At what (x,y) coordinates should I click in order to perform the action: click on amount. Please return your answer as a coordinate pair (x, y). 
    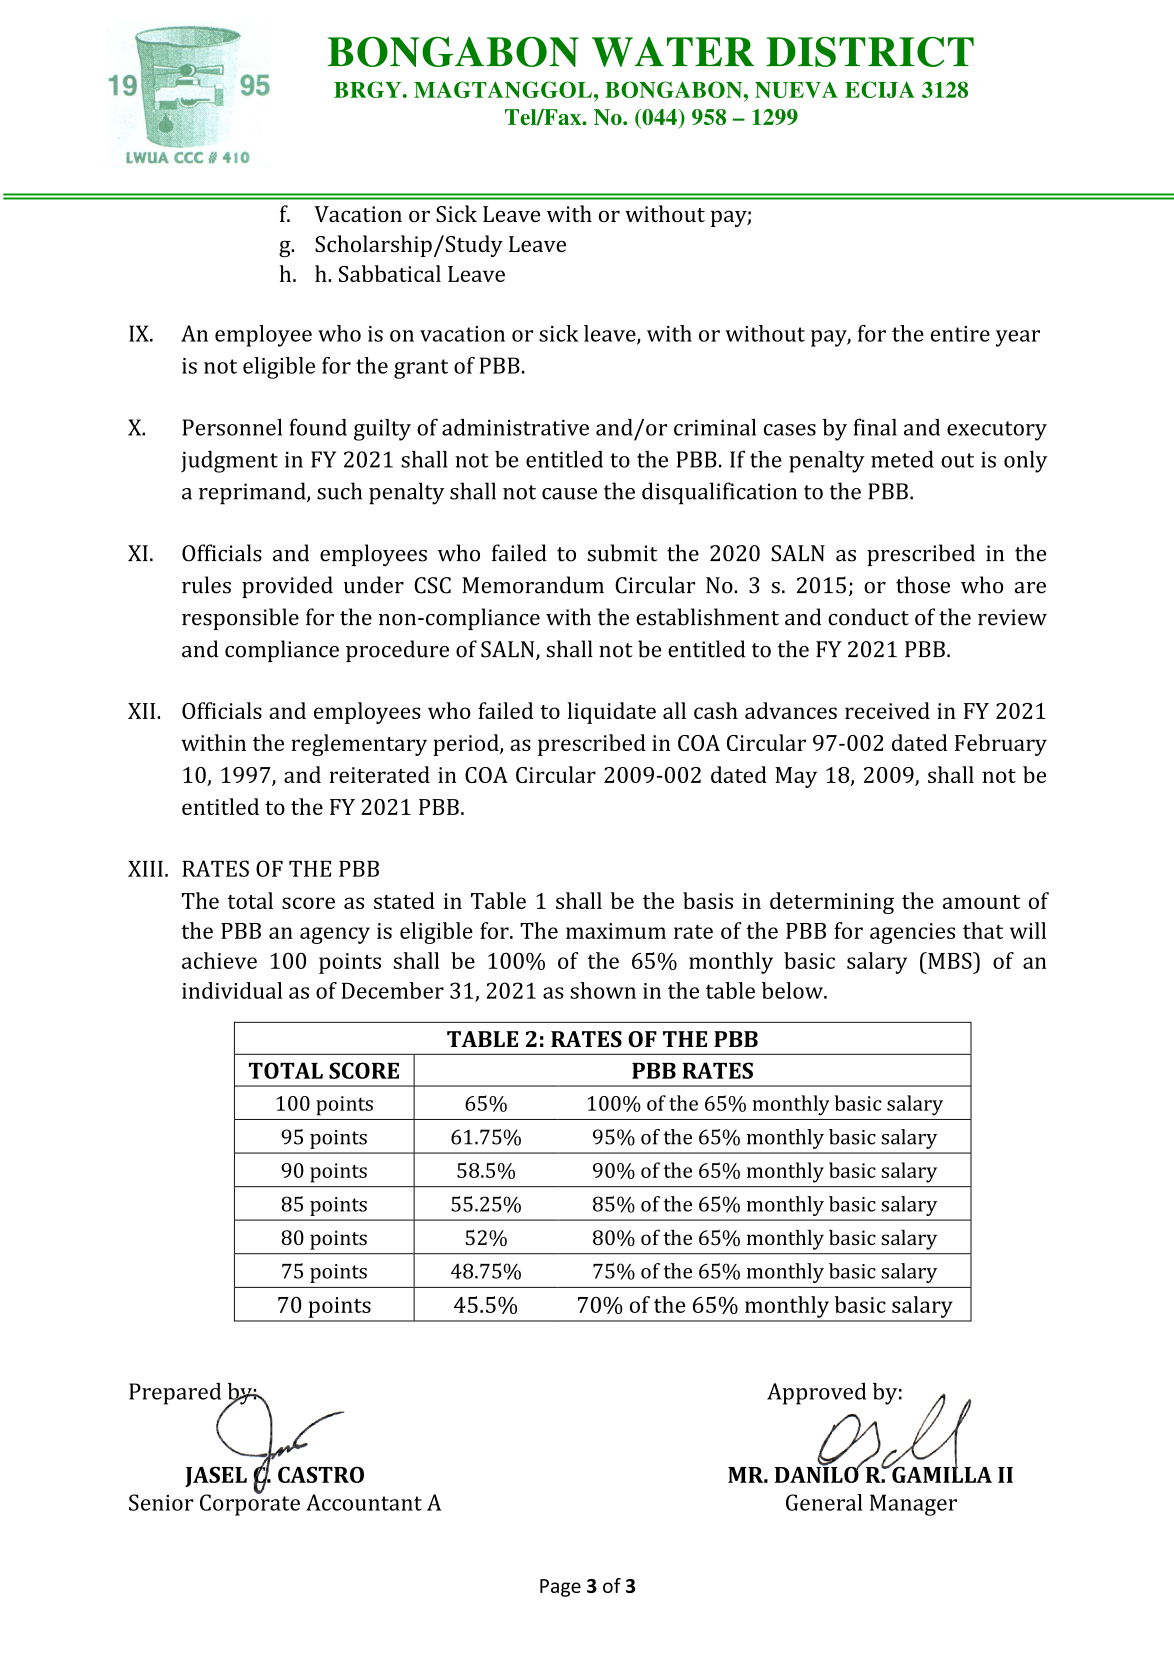
    Looking at the image, I should click on (981, 902).
